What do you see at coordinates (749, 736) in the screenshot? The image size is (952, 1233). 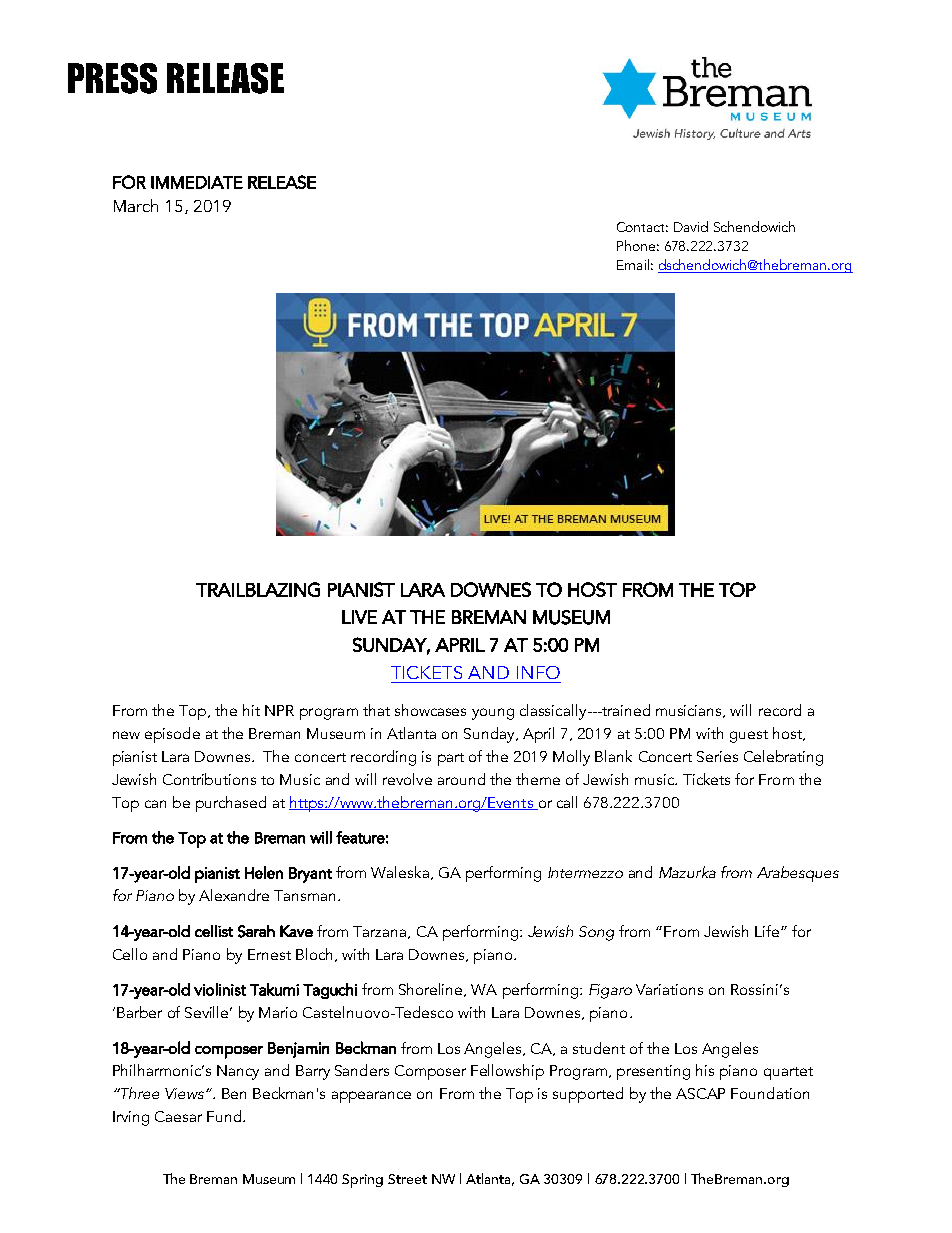 I see `guest` at bounding box center [749, 736].
